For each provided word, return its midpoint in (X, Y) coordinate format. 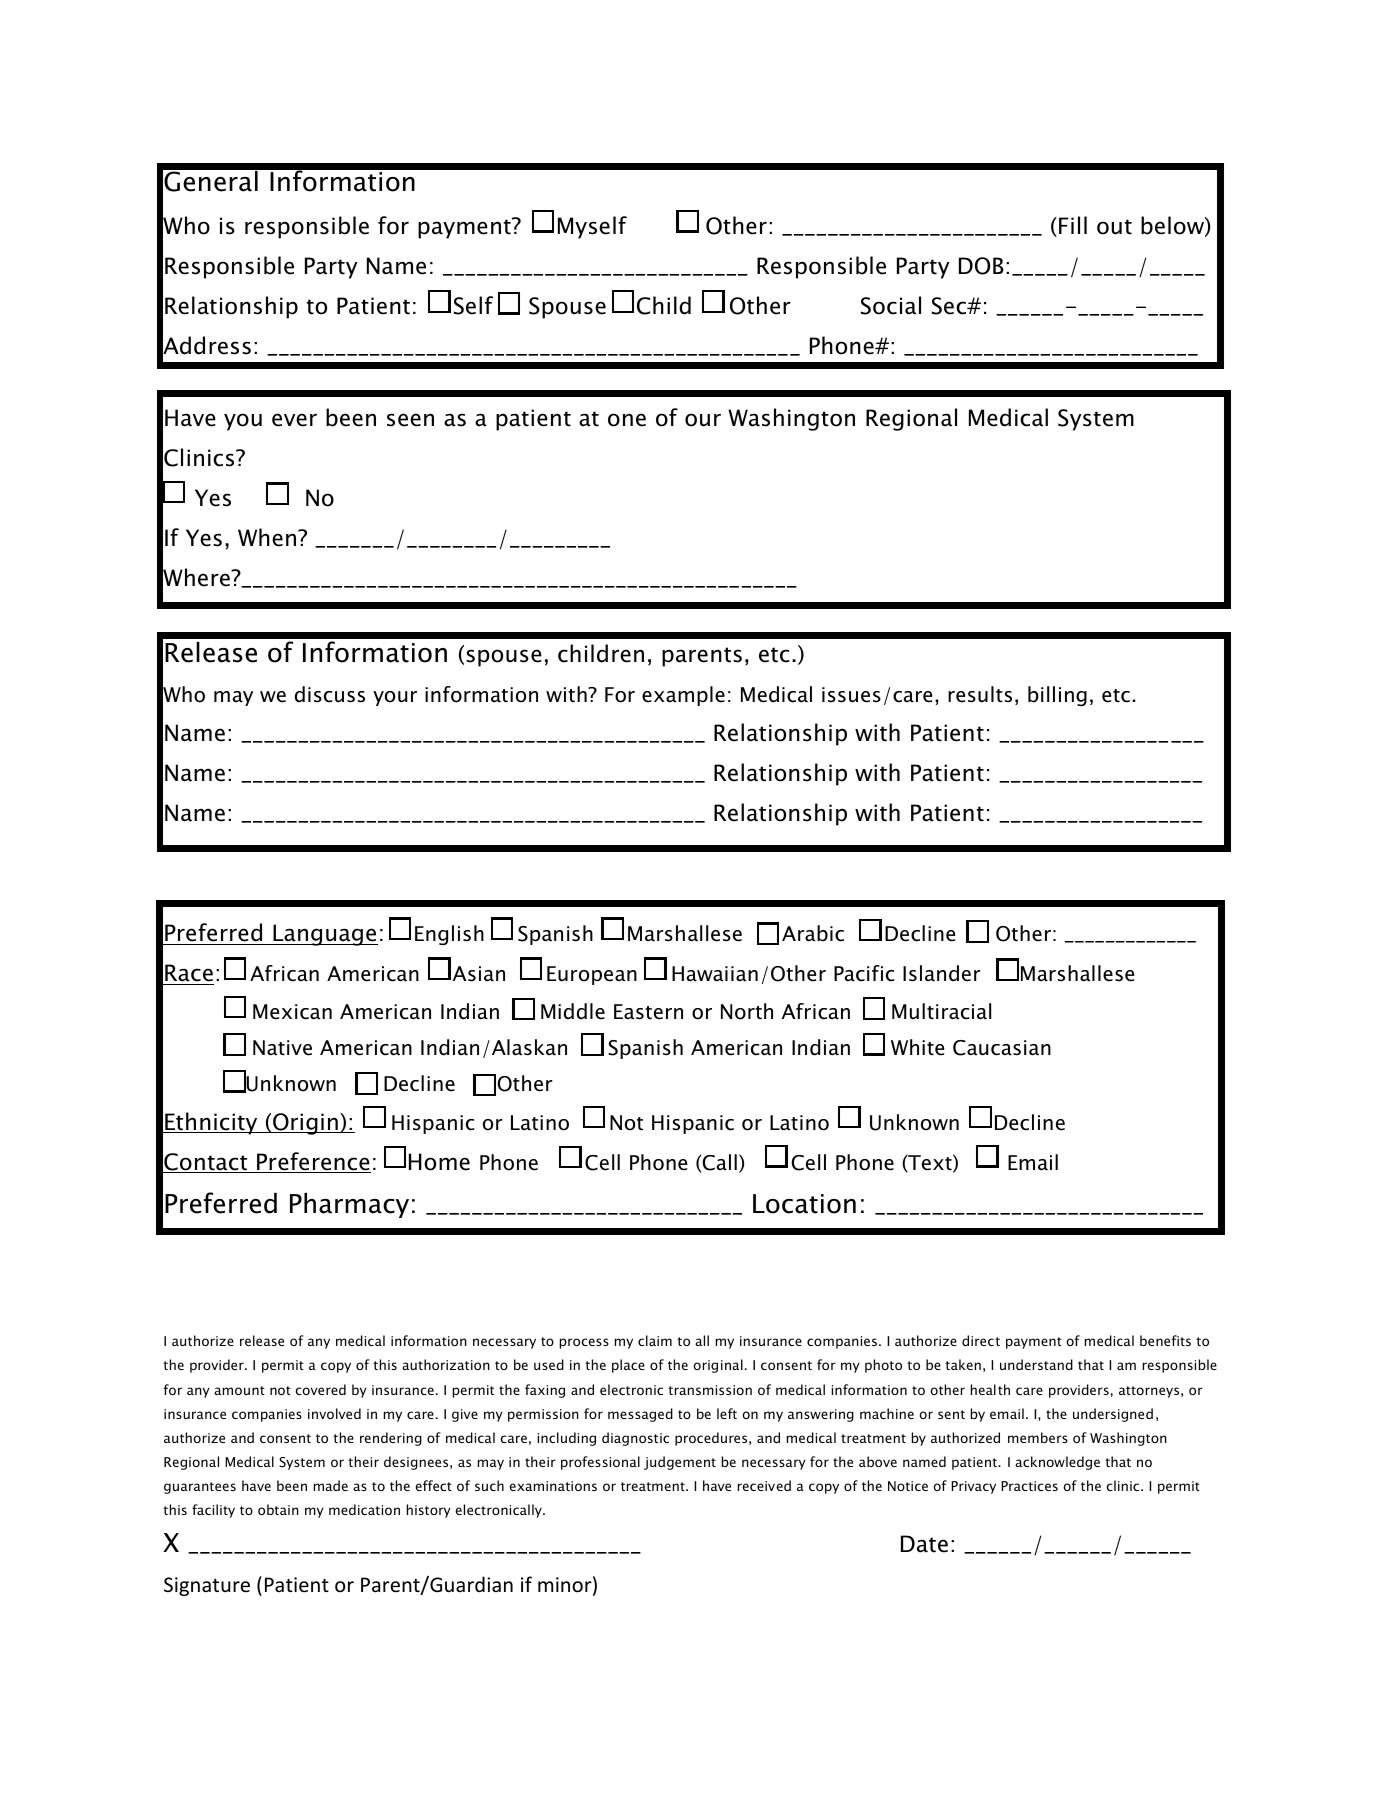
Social (891, 305)
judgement (680, 1463)
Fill (1073, 225)
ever (294, 420)
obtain (278, 1509)
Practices (1029, 1486)
